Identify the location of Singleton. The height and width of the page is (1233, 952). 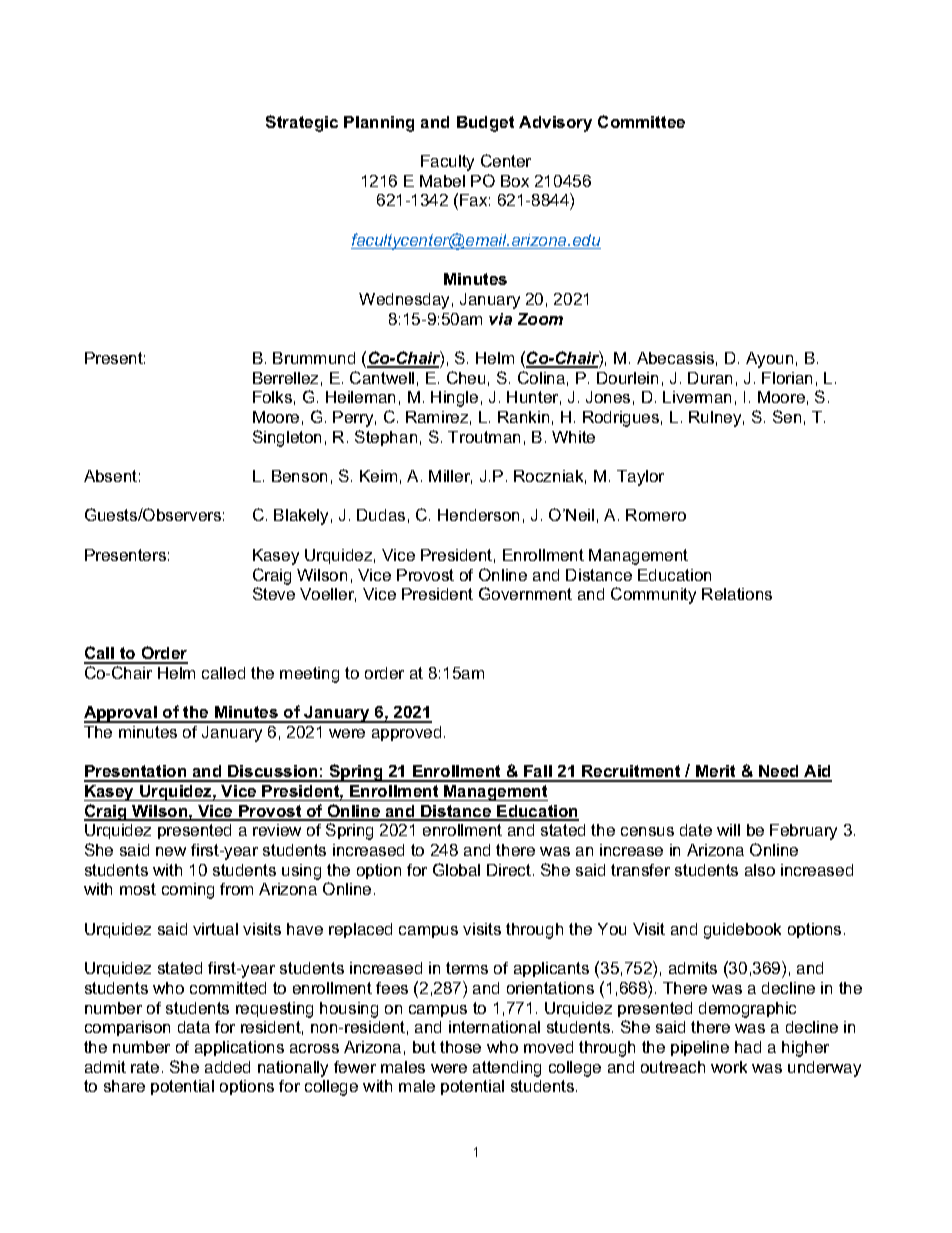
(287, 438).
